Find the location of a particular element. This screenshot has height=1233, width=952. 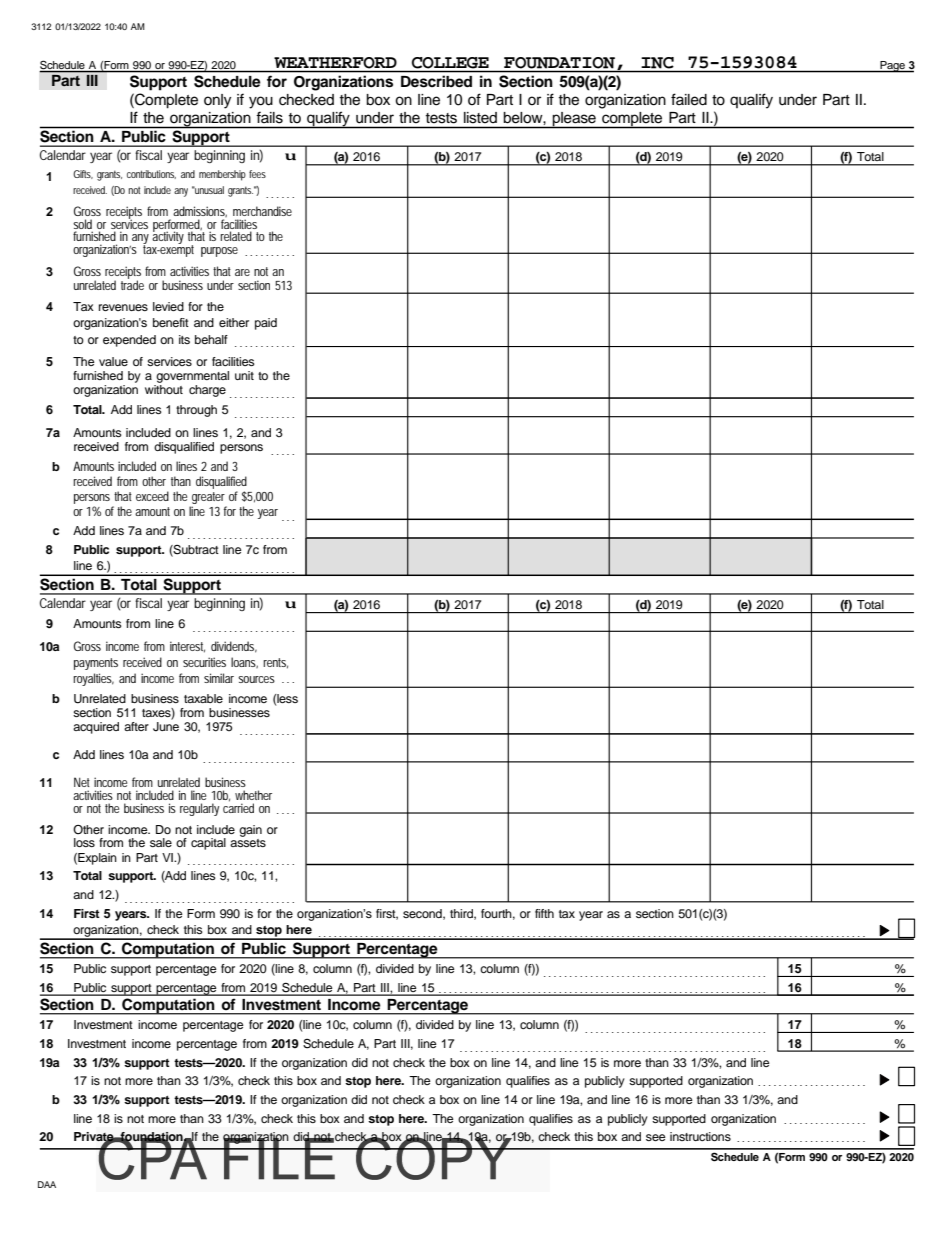

assets is located at coordinates (248, 843).
